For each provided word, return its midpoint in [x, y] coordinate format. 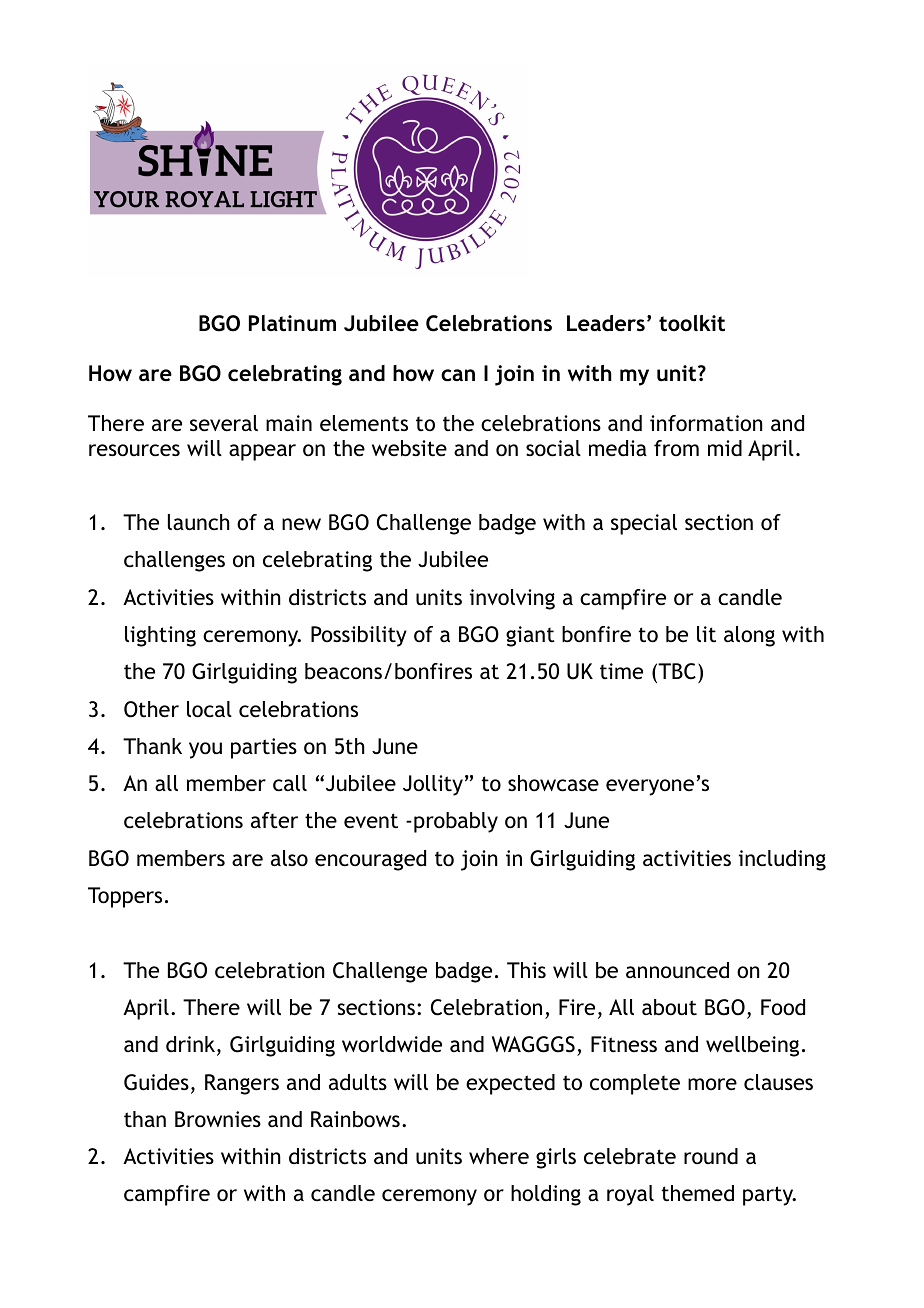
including [782, 860]
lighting [160, 636]
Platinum [292, 323]
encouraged [370, 860]
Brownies [218, 1119]
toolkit [692, 323]
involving [512, 599]
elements [364, 423]
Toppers [125, 897]
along [749, 636]
